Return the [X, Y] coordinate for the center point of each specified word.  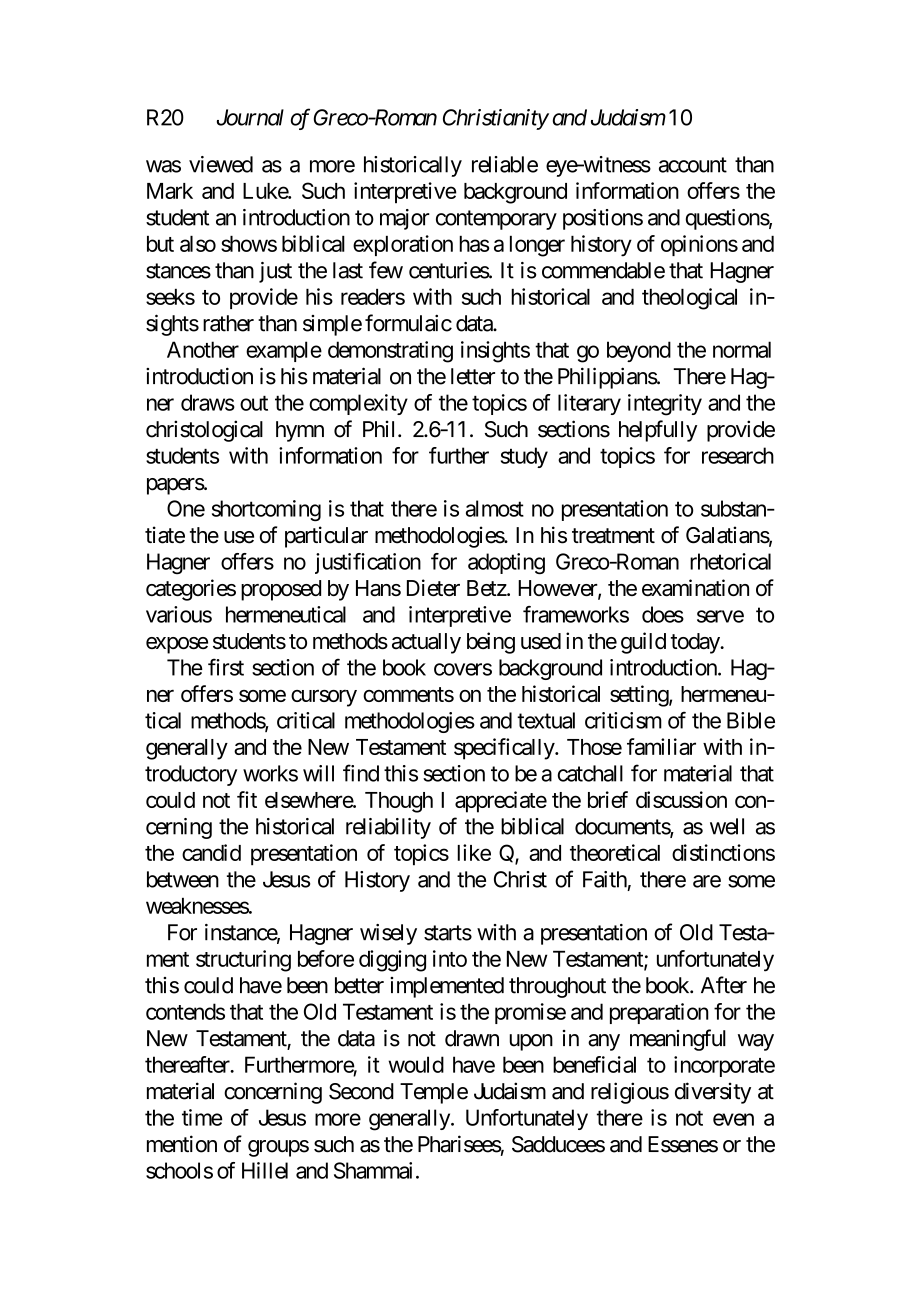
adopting [506, 564]
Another [203, 349]
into [450, 958]
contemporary [496, 220]
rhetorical [730, 561]
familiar [661, 746]
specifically [505, 749]
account [693, 165]
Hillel [265, 1170]
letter [473, 376]
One [186, 508]
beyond [639, 351]
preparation [659, 1013]
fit [247, 799]
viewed [221, 164]
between [183, 879]
